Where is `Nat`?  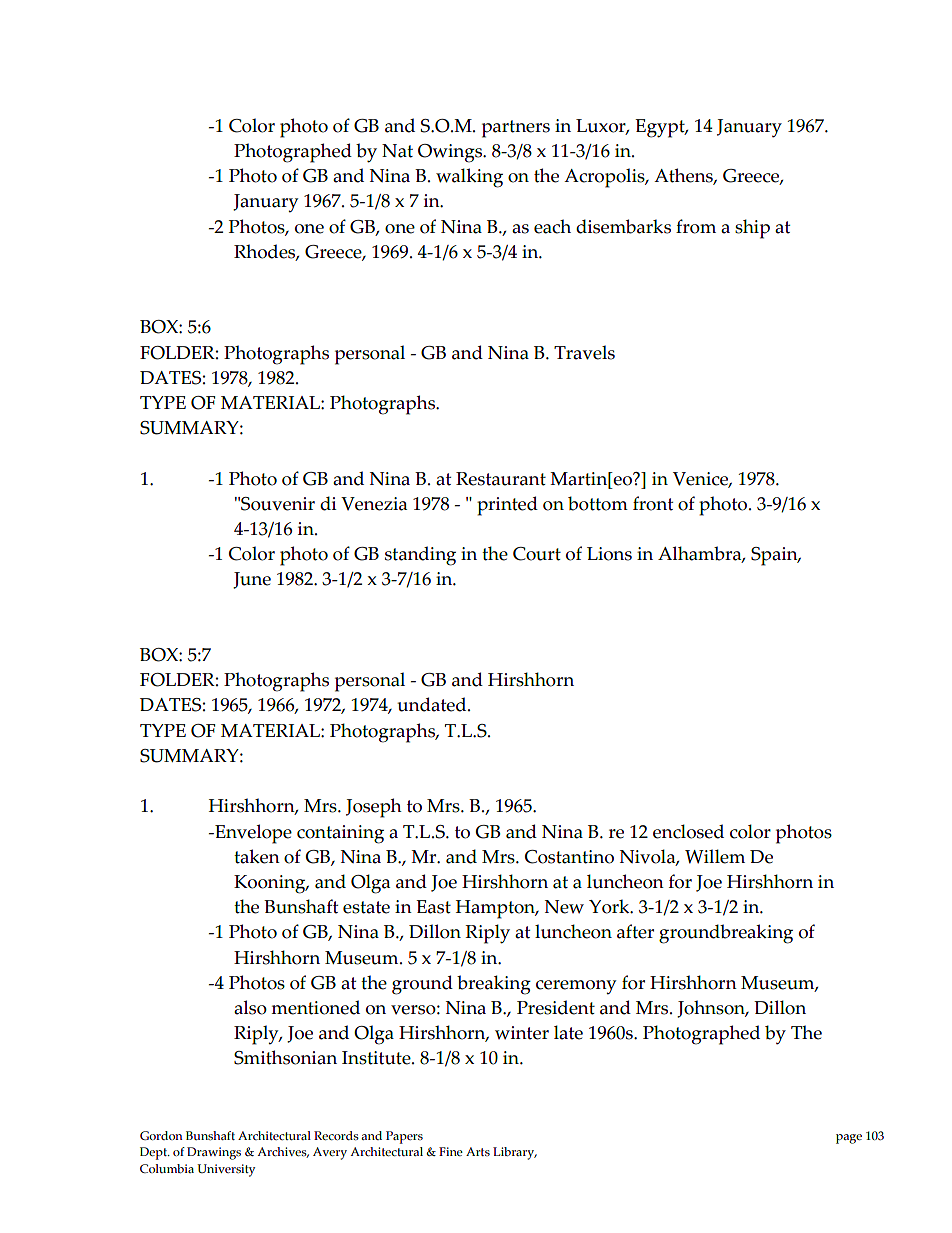 Nat is located at coordinates (397, 151).
